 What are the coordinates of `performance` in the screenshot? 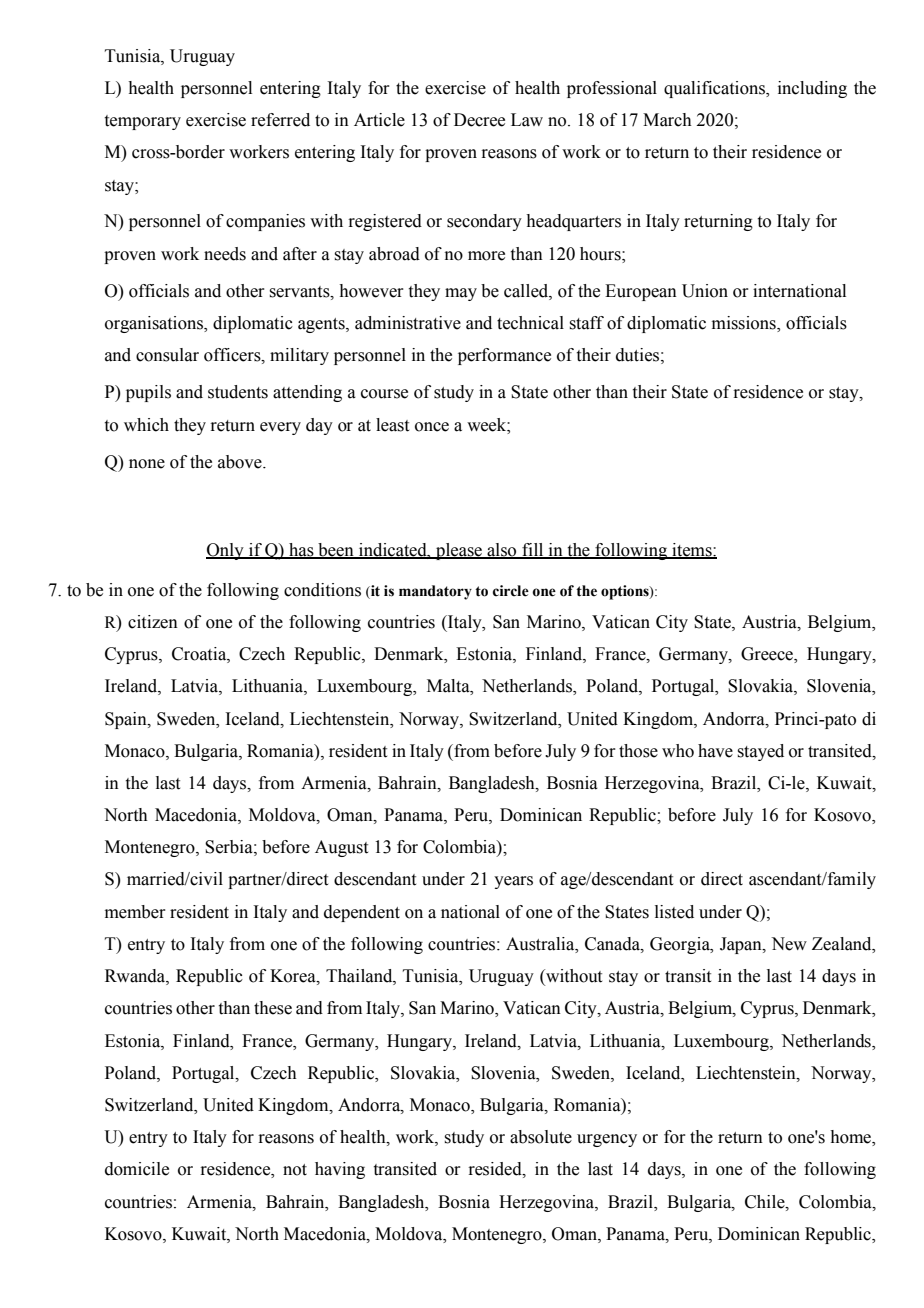 It's located at (504, 356).
